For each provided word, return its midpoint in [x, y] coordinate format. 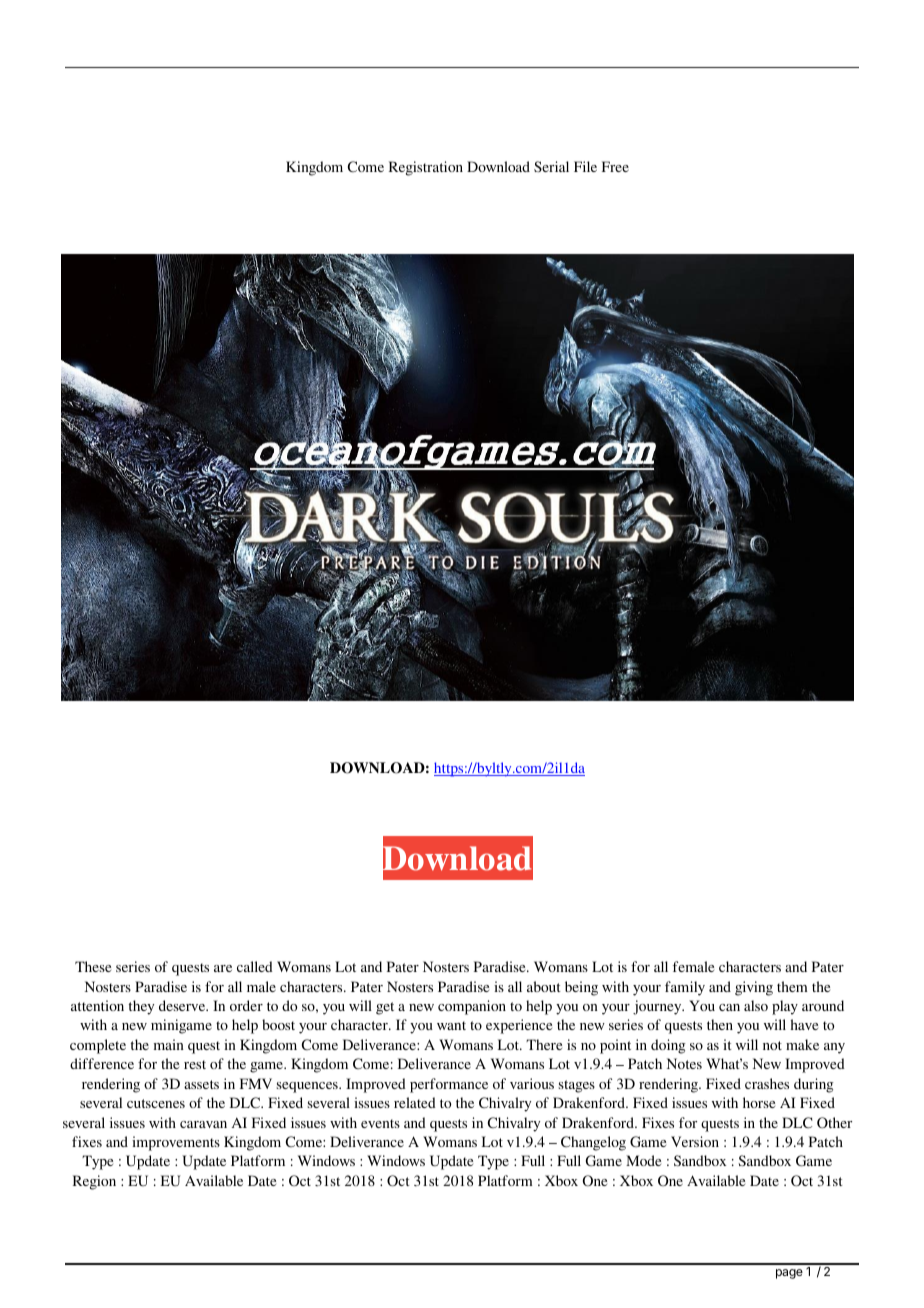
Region [94, 1182]
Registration [426, 168]
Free [615, 166]
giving [754, 988]
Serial [551, 166]
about [544, 986]
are [223, 968]
